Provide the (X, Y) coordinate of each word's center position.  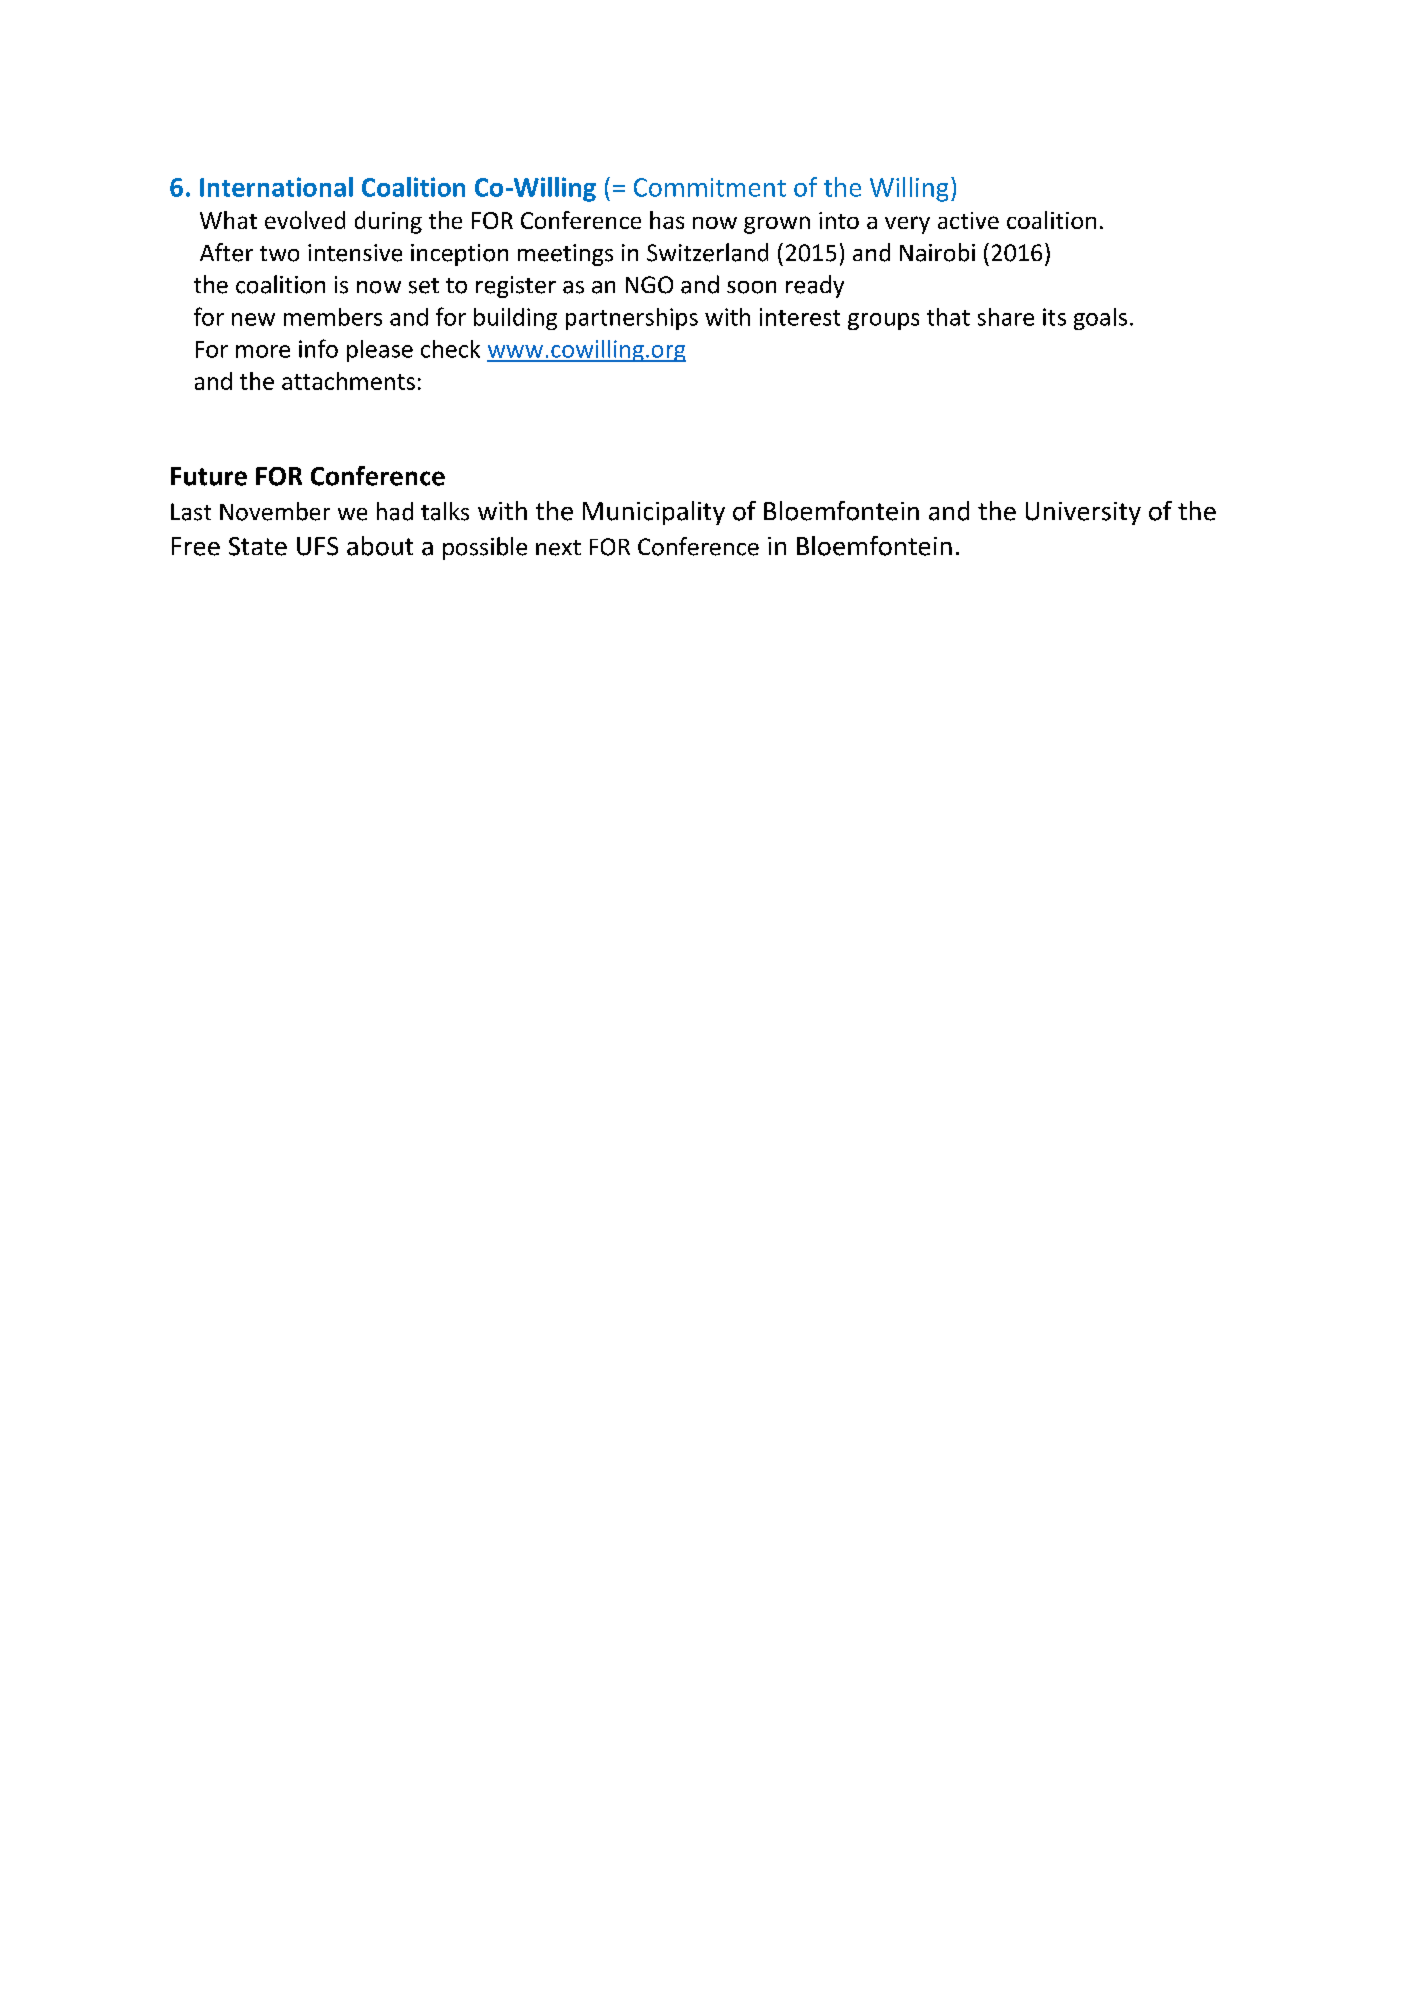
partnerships (632, 319)
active (968, 220)
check (450, 349)
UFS (317, 546)
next (558, 548)
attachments (348, 381)
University (1083, 513)
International (276, 187)
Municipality (654, 513)
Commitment (710, 187)
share (1006, 317)
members (333, 317)
